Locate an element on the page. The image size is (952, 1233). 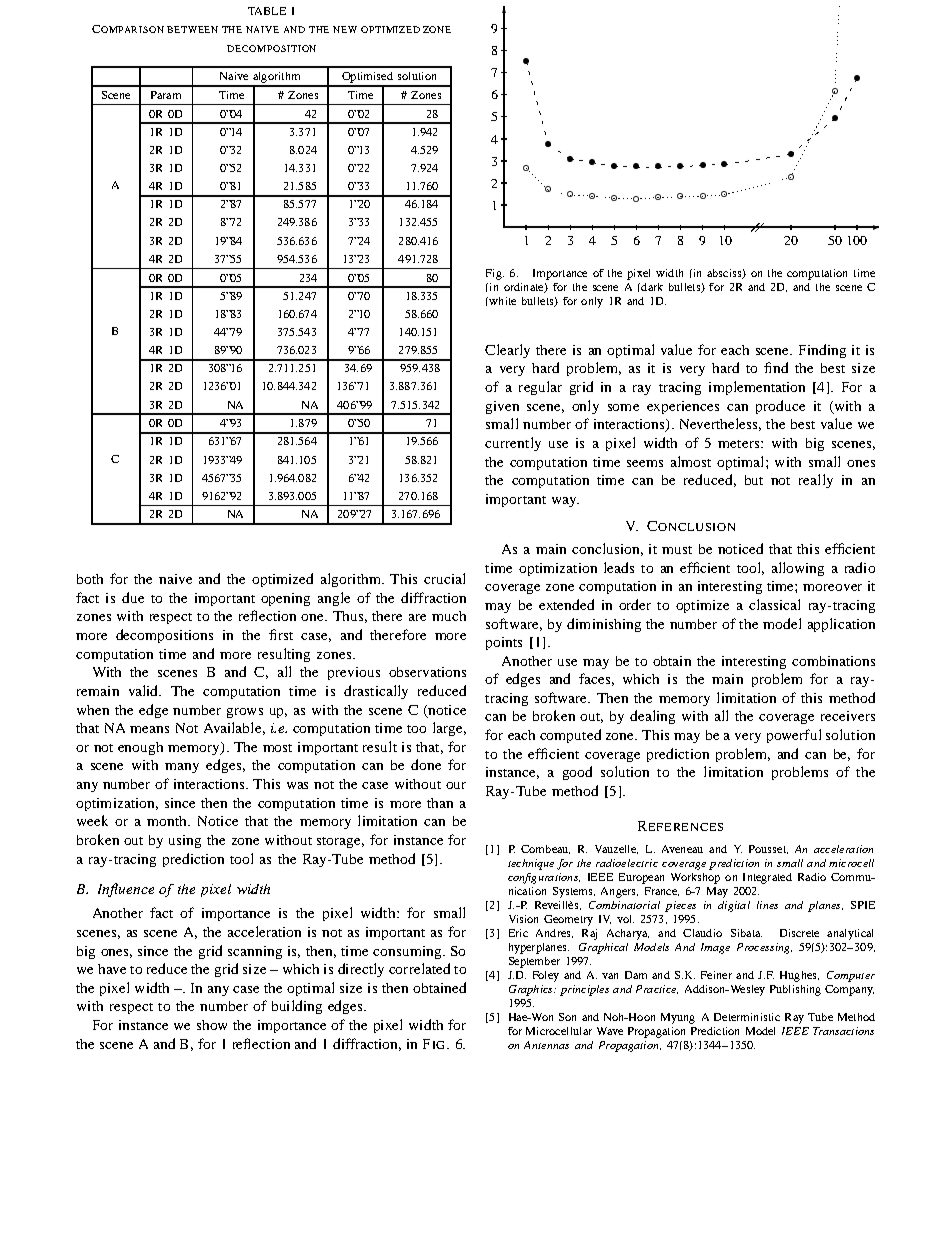
than is located at coordinates (440, 803).
